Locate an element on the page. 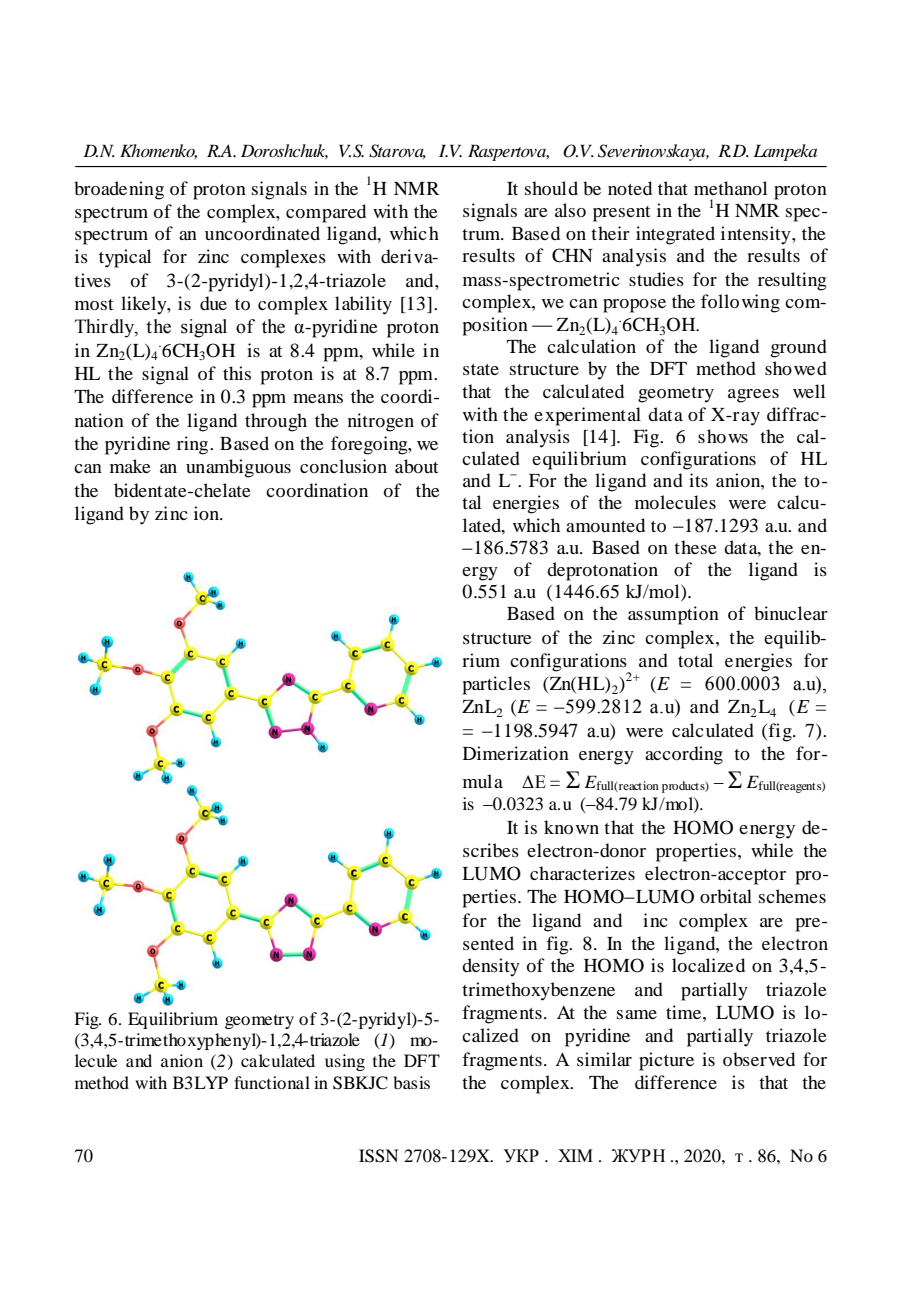  basis is located at coordinates (411, 1082).
